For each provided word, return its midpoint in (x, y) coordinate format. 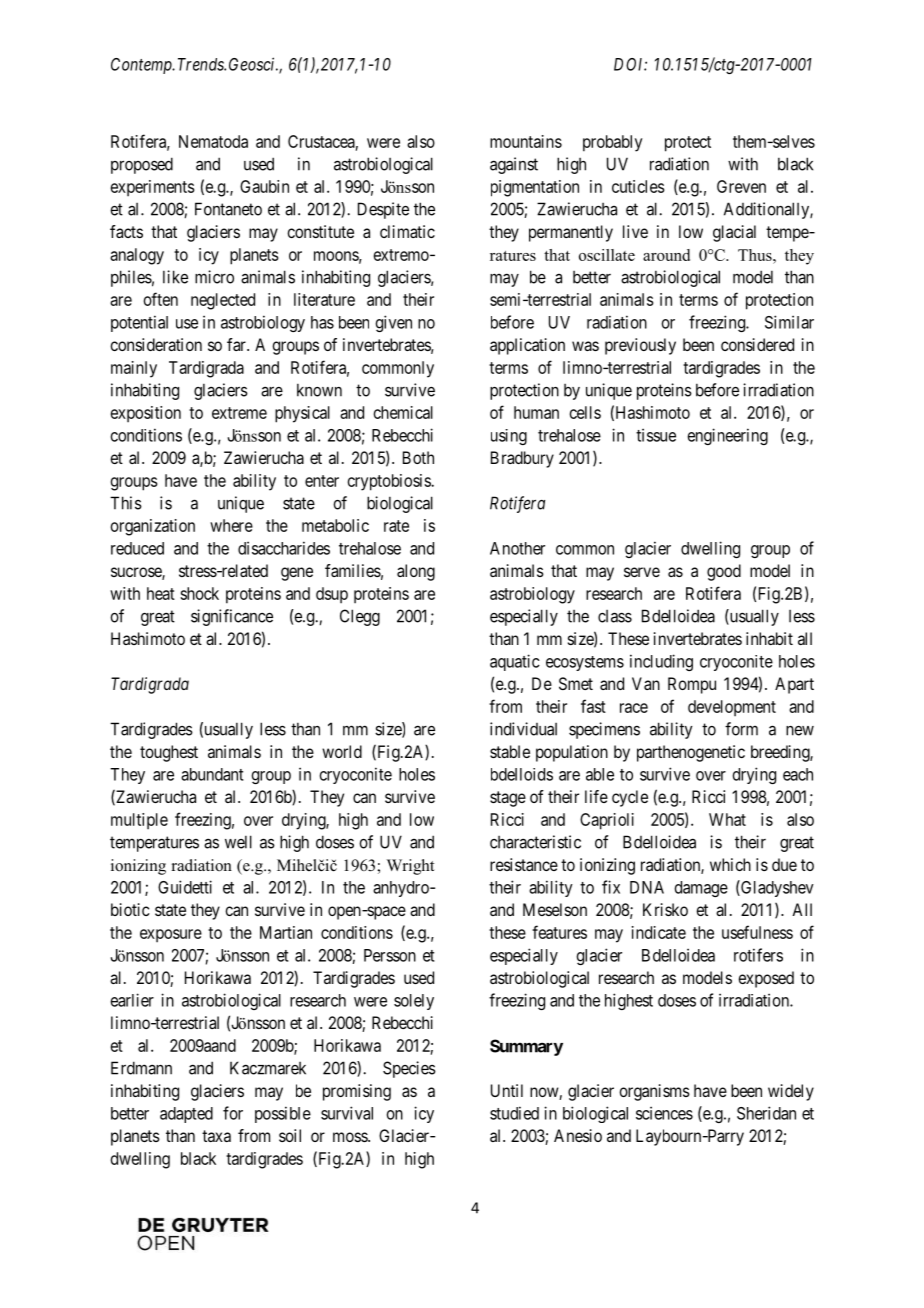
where (231, 525)
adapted (186, 1115)
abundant (212, 774)
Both (418, 457)
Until (507, 1090)
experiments (153, 188)
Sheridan (766, 1113)
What (727, 819)
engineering (728, 436)
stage (508, 799)
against (514, 165)
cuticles (638, 186)
